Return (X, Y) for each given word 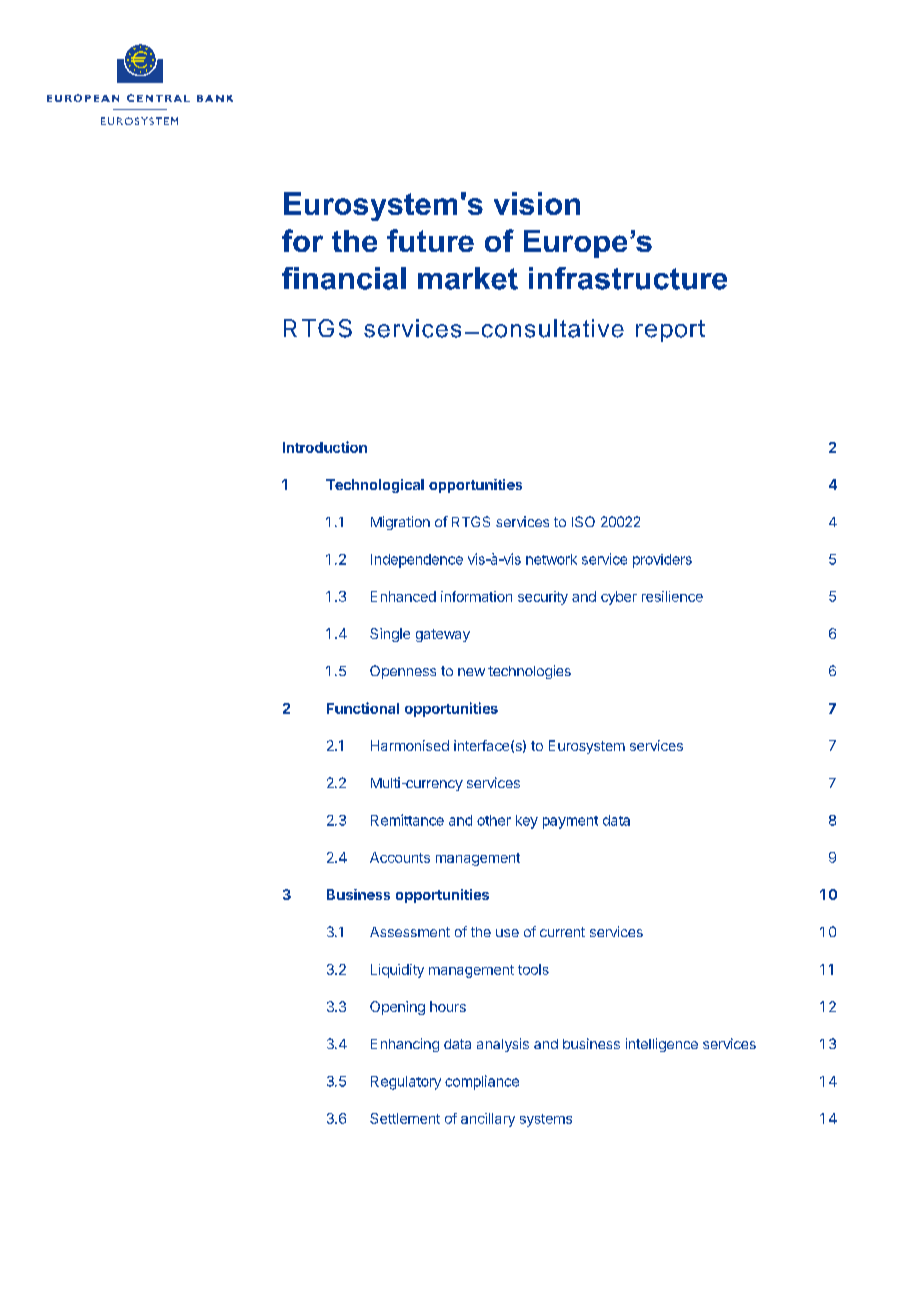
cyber (619, 598)
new (471, 672)
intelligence (662, 1045)
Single (390, 635)
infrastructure (628, 278)
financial (344, 278)
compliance (482, 1082)
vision (537, 203)
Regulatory (406, 1083)
